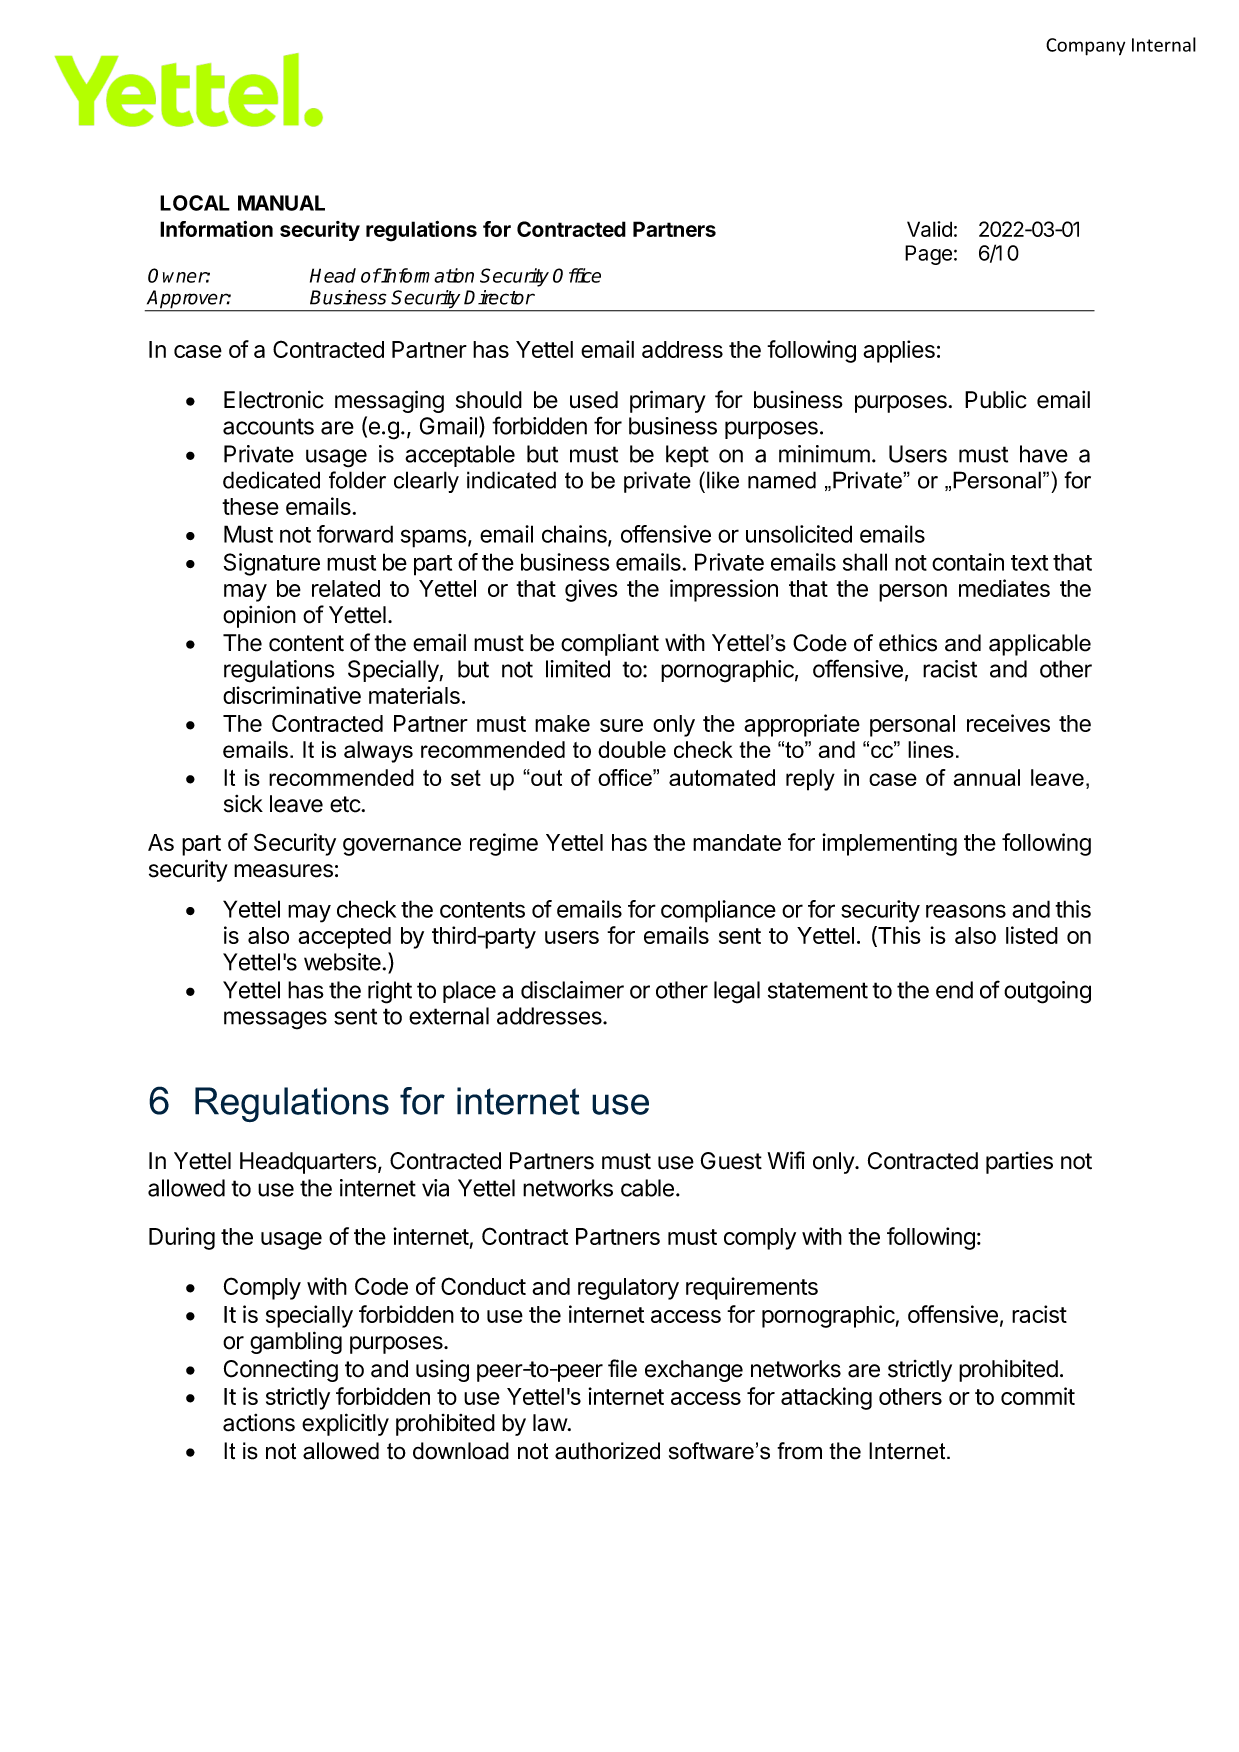 This screenshot has height=1752, width=1239. Describe the element at coordinates (259, 1423) in the screenshot. I see `actions` at that location.
